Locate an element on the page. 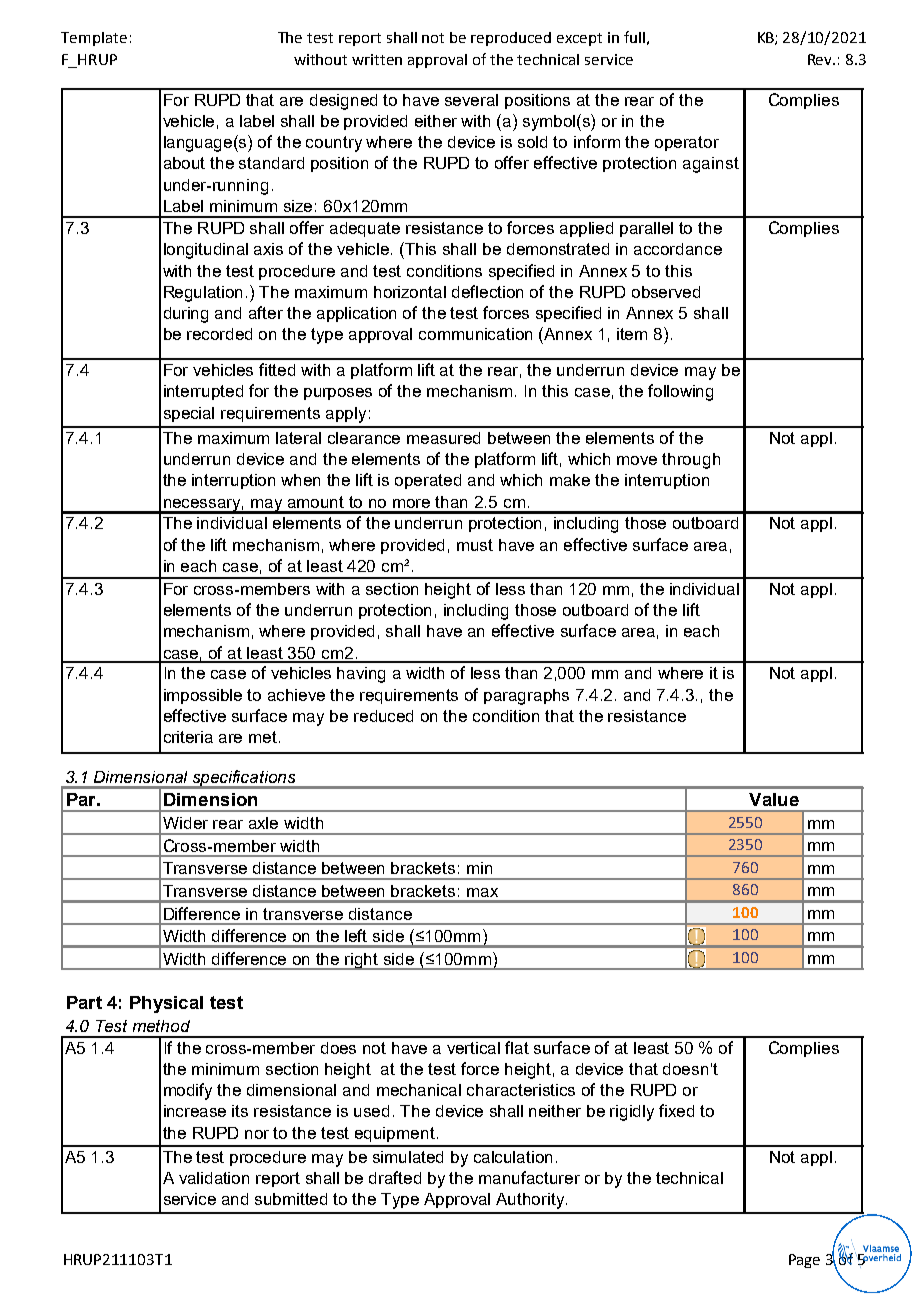  deflection is located at coordinates (487, 291).
